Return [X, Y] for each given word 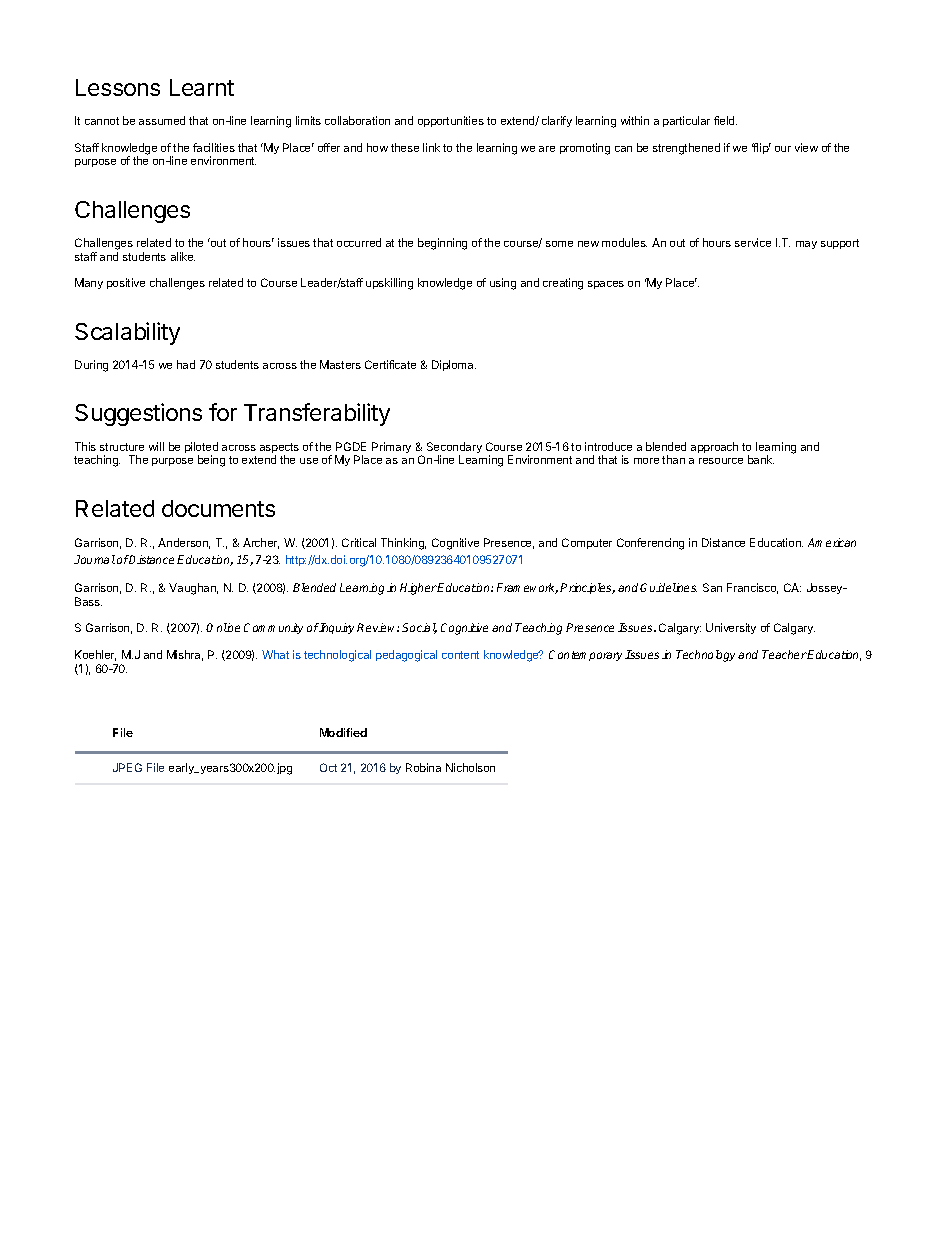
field [725, 120]
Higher [419, 589]
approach [714, 447]
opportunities [451, 121]
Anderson [184, 543]
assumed [162, 120]
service [753, 242]
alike [183, 256]
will [156, 446]
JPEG [127, 767]
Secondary [454, 449]
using [503, 284]
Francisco [752, 588]
